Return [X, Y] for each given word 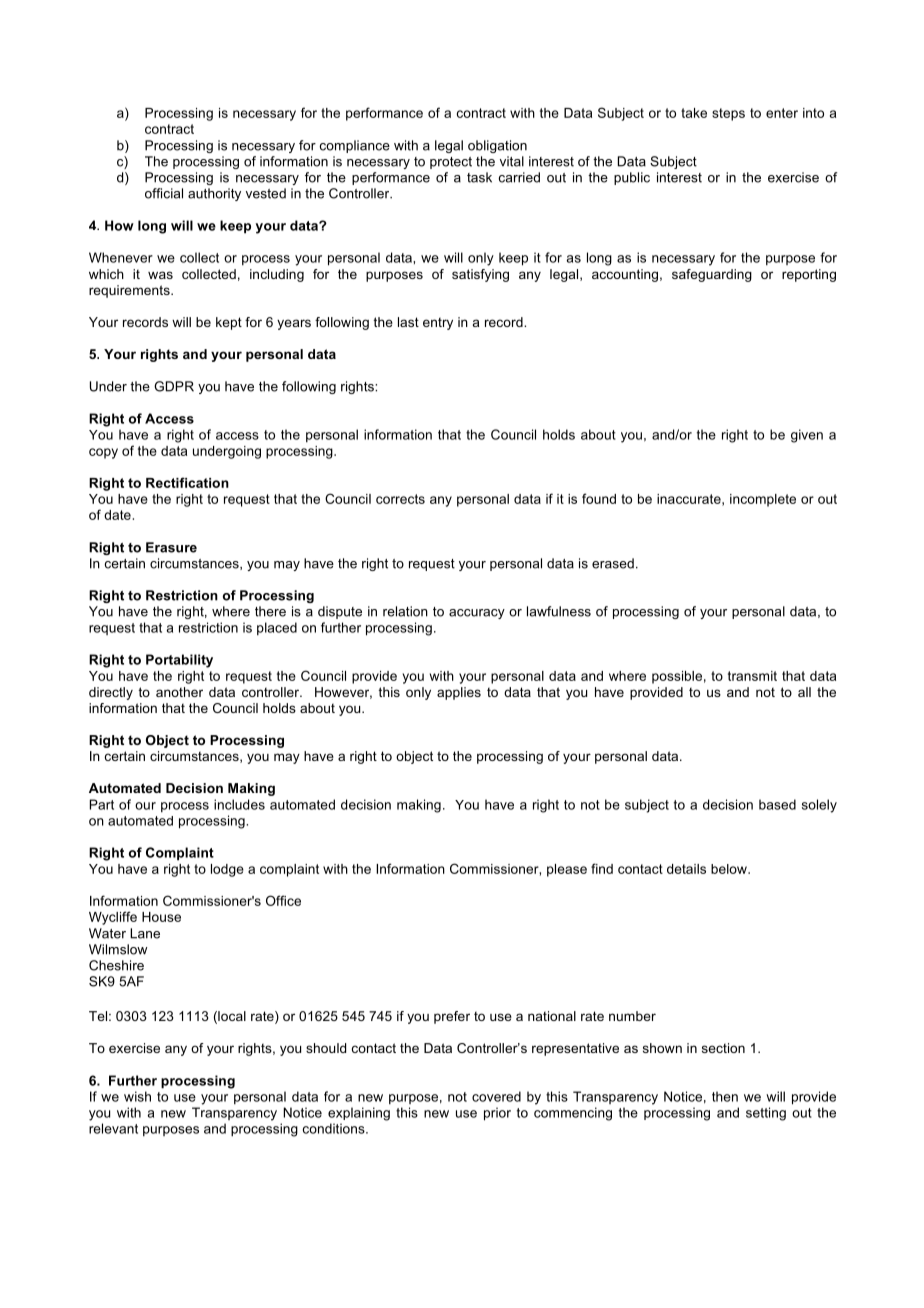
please [567, 870]
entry [438, 324]
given [807, 436]
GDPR [174, 386]
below [730, 869]
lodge [227, 870]
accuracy [477, 614]
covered [496, 1096]
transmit [752, 676]
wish [137, 1096]
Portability [179, 661]
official [164, 193]
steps [728, 114]
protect [451, 163]
